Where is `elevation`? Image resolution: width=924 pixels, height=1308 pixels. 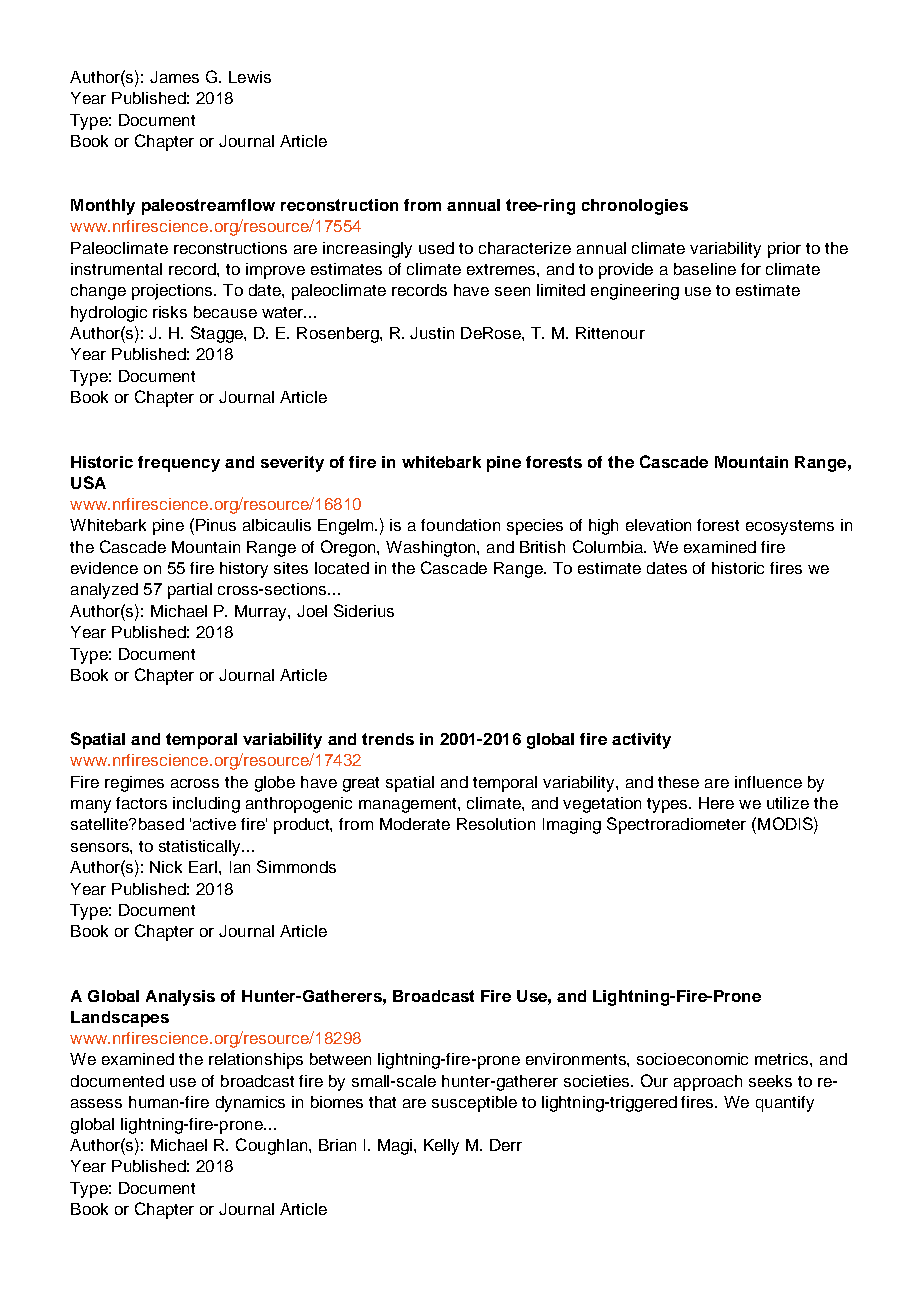
elevation is located at coordinates (658, 525).
